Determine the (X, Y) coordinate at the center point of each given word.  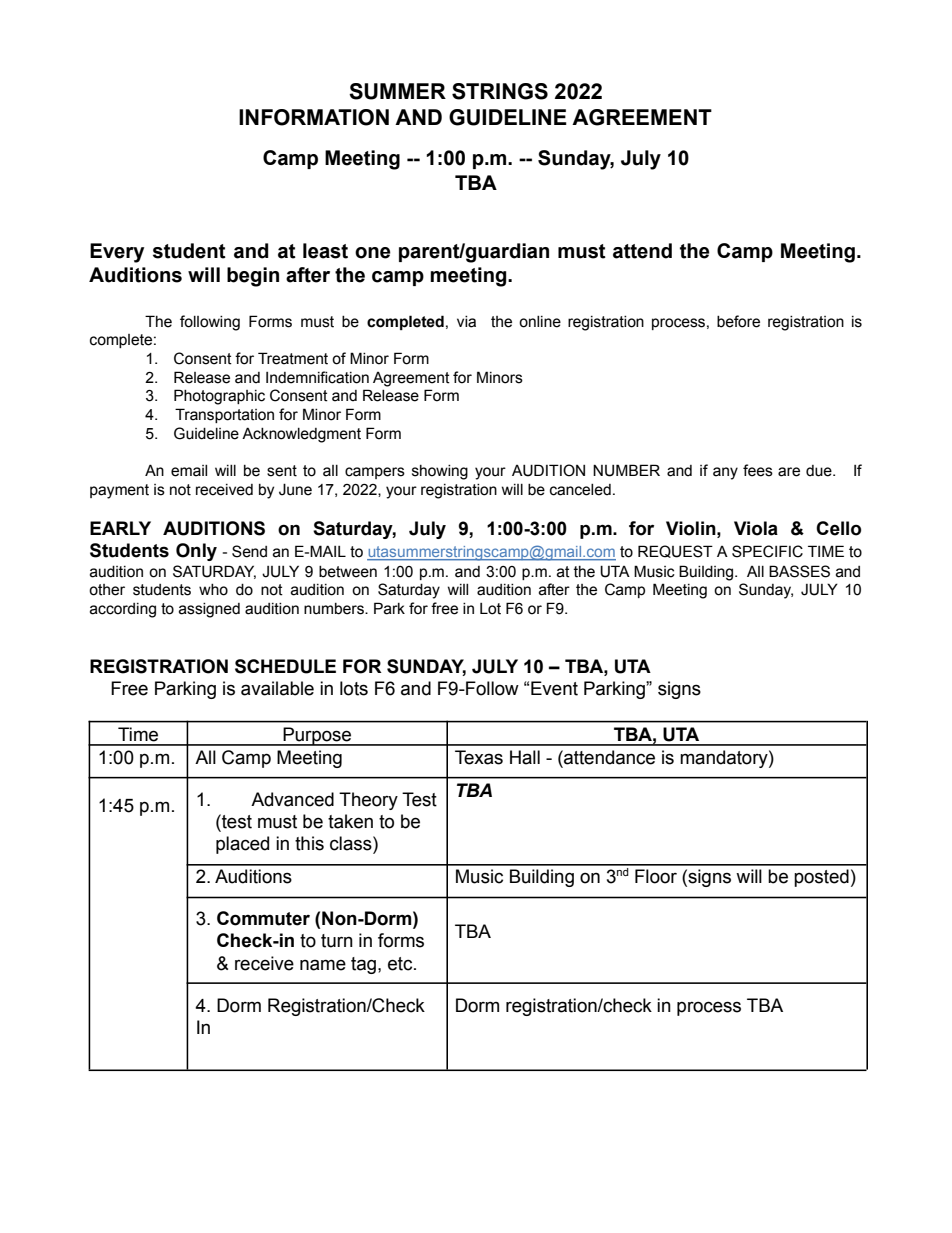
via (466, 322)
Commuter (263, 918)
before (738, 321)
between (348, 572)
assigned (209, 610)
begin (253, 277)
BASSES (799, 571)
